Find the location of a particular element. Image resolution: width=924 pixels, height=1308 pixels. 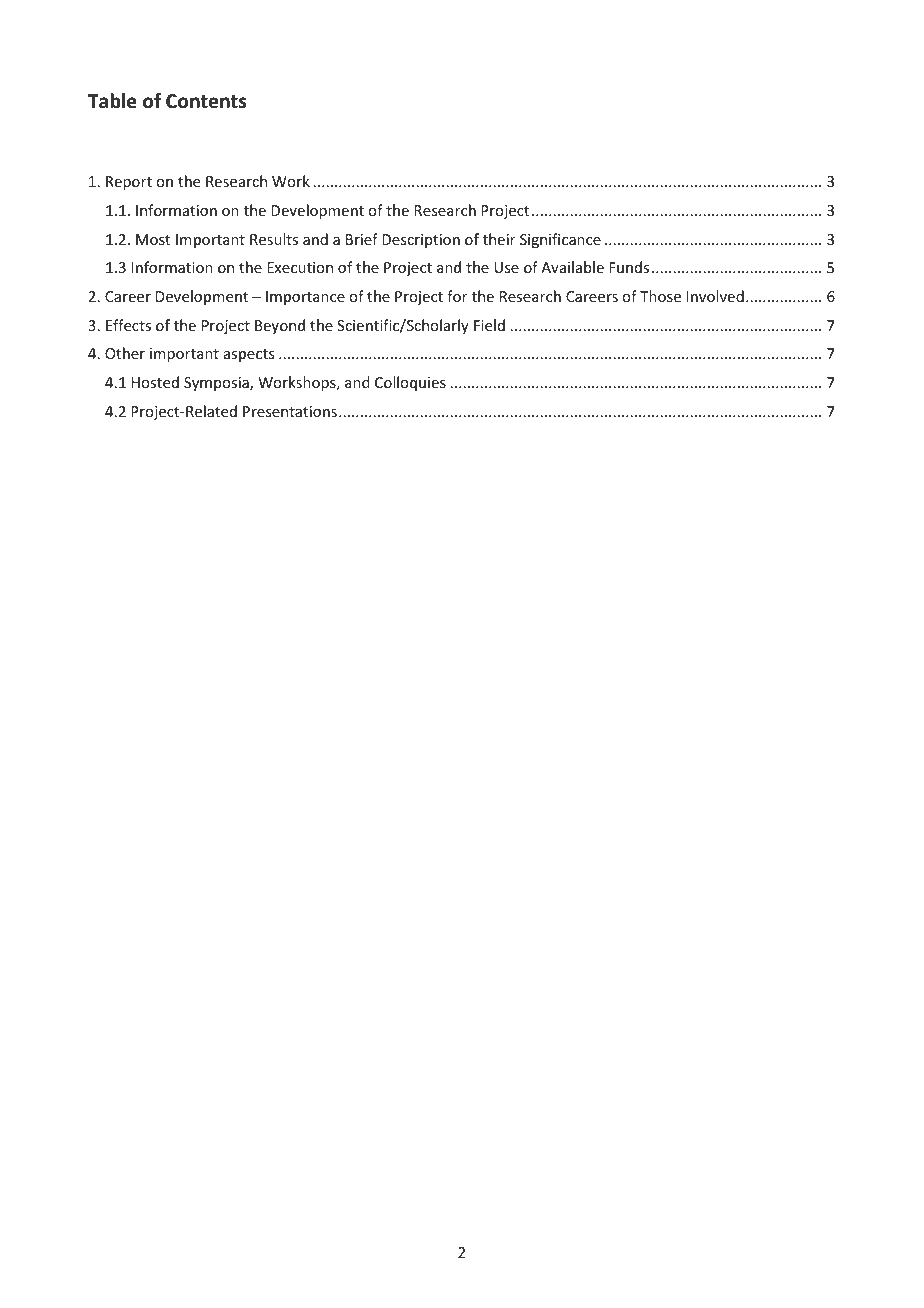

Hosted is located at coordinates (155, 382).
